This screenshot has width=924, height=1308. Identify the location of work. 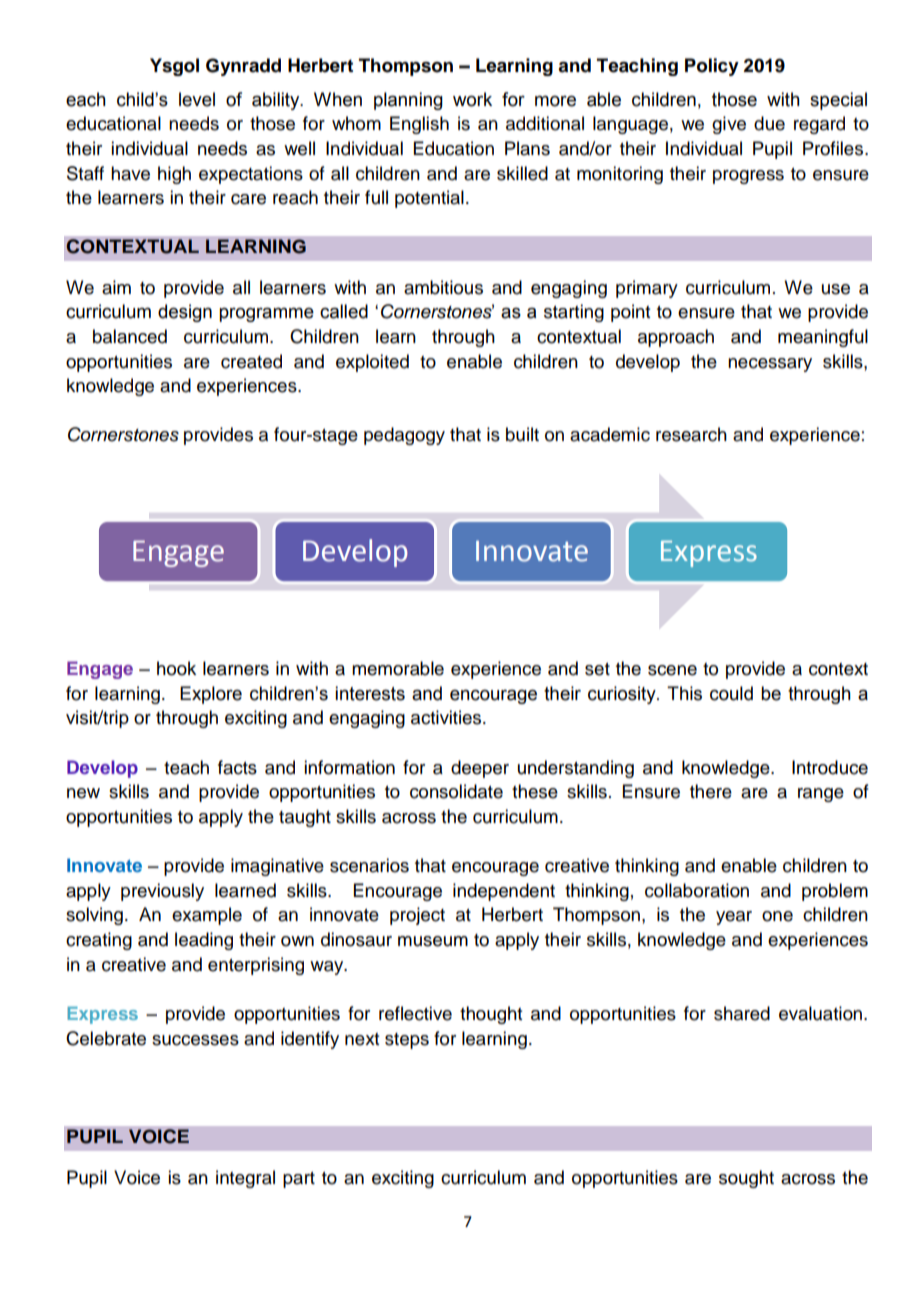
(472, 99).
